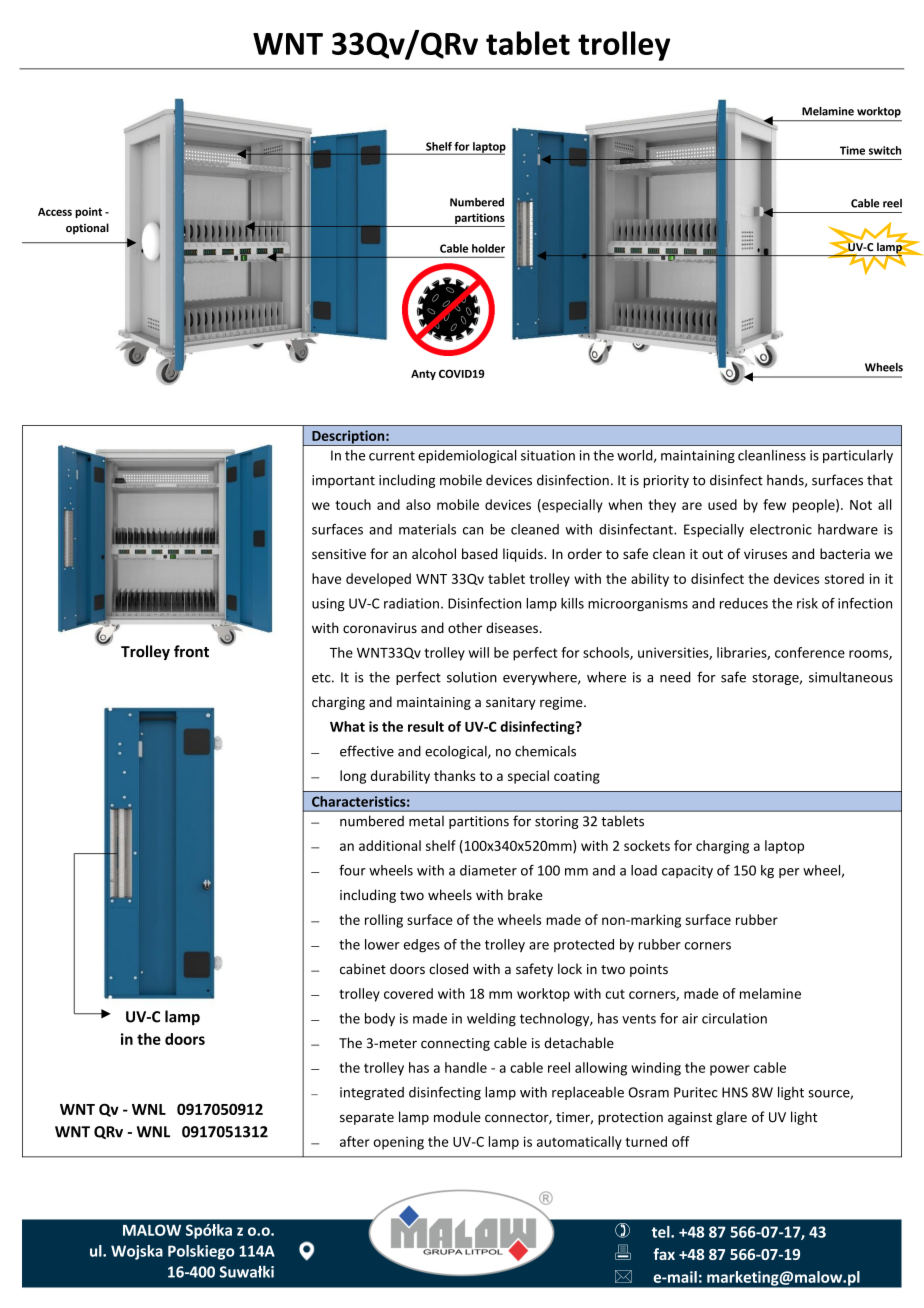 The height and width of the screenshot is (1308, 924). I want to click on switch, so click(885, 150).
